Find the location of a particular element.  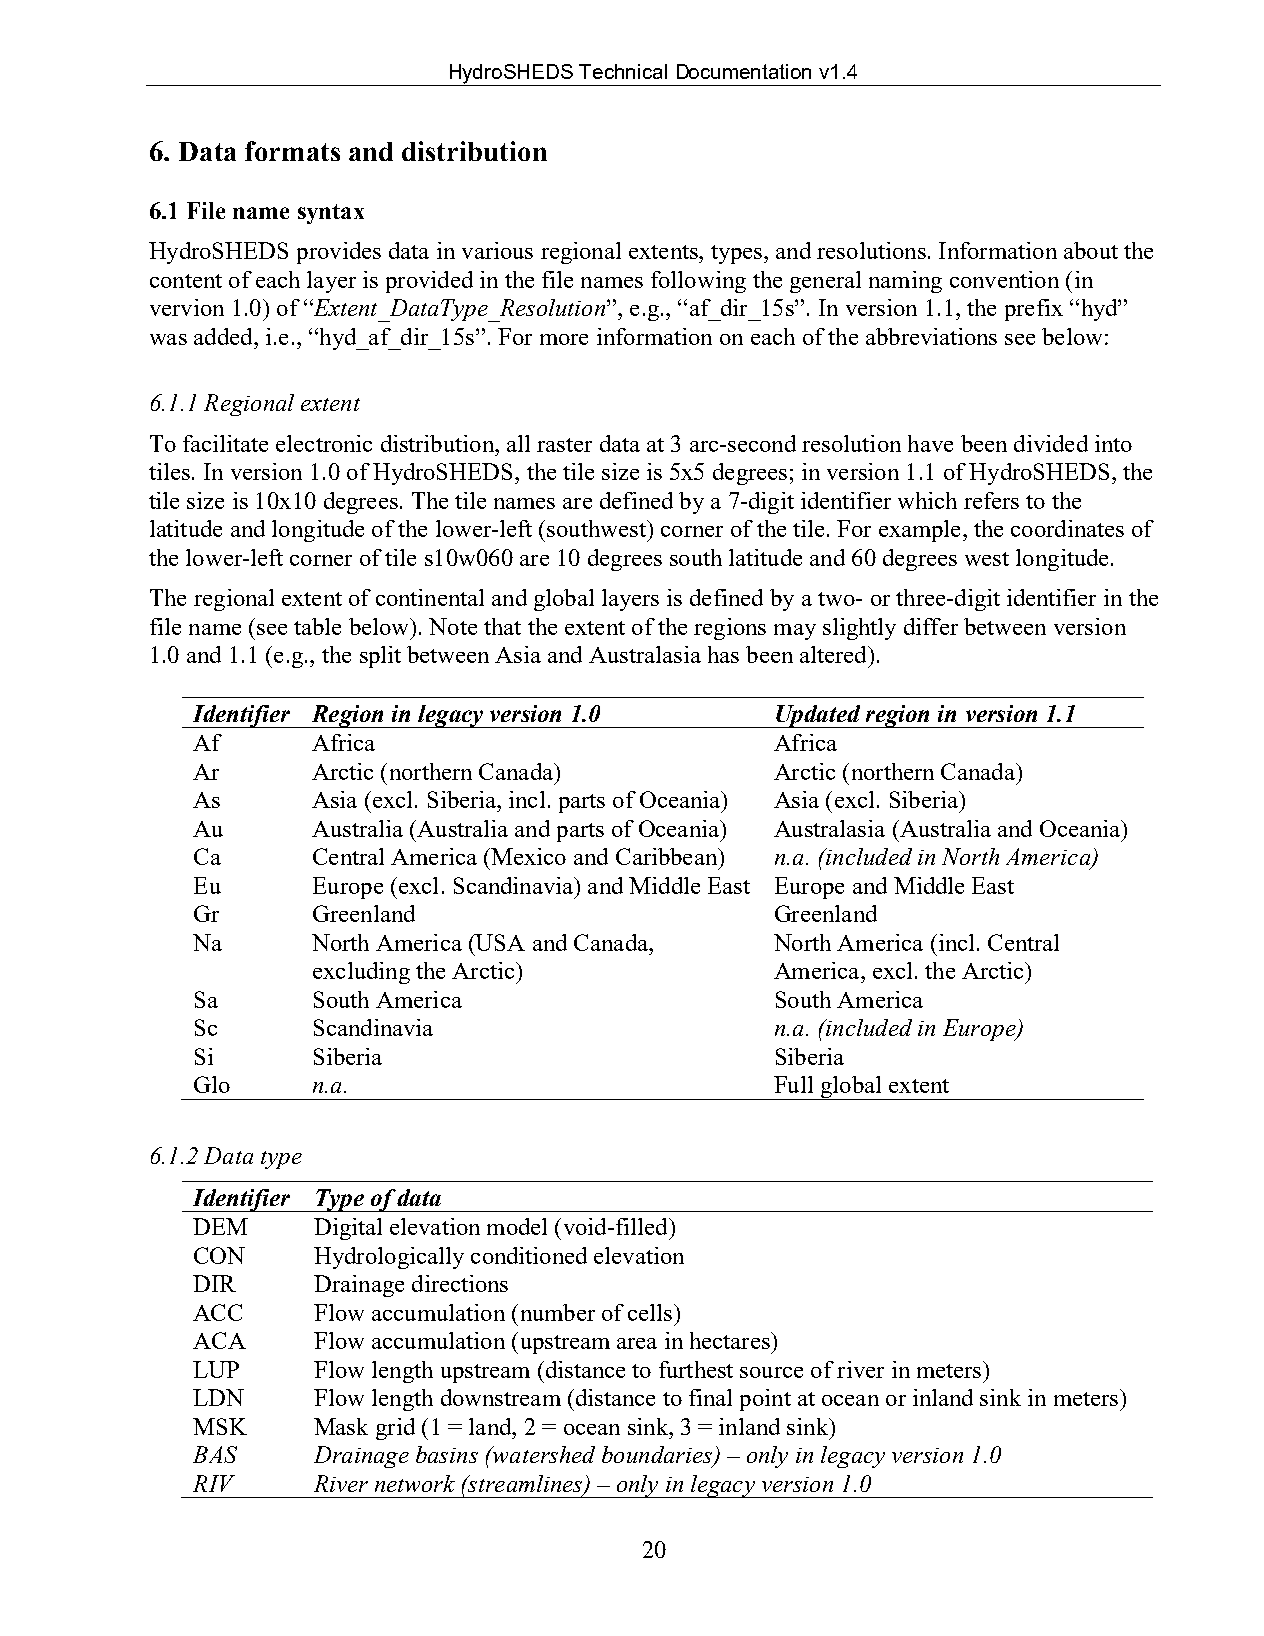

Caribbean is located at coordinates (667, 856).
